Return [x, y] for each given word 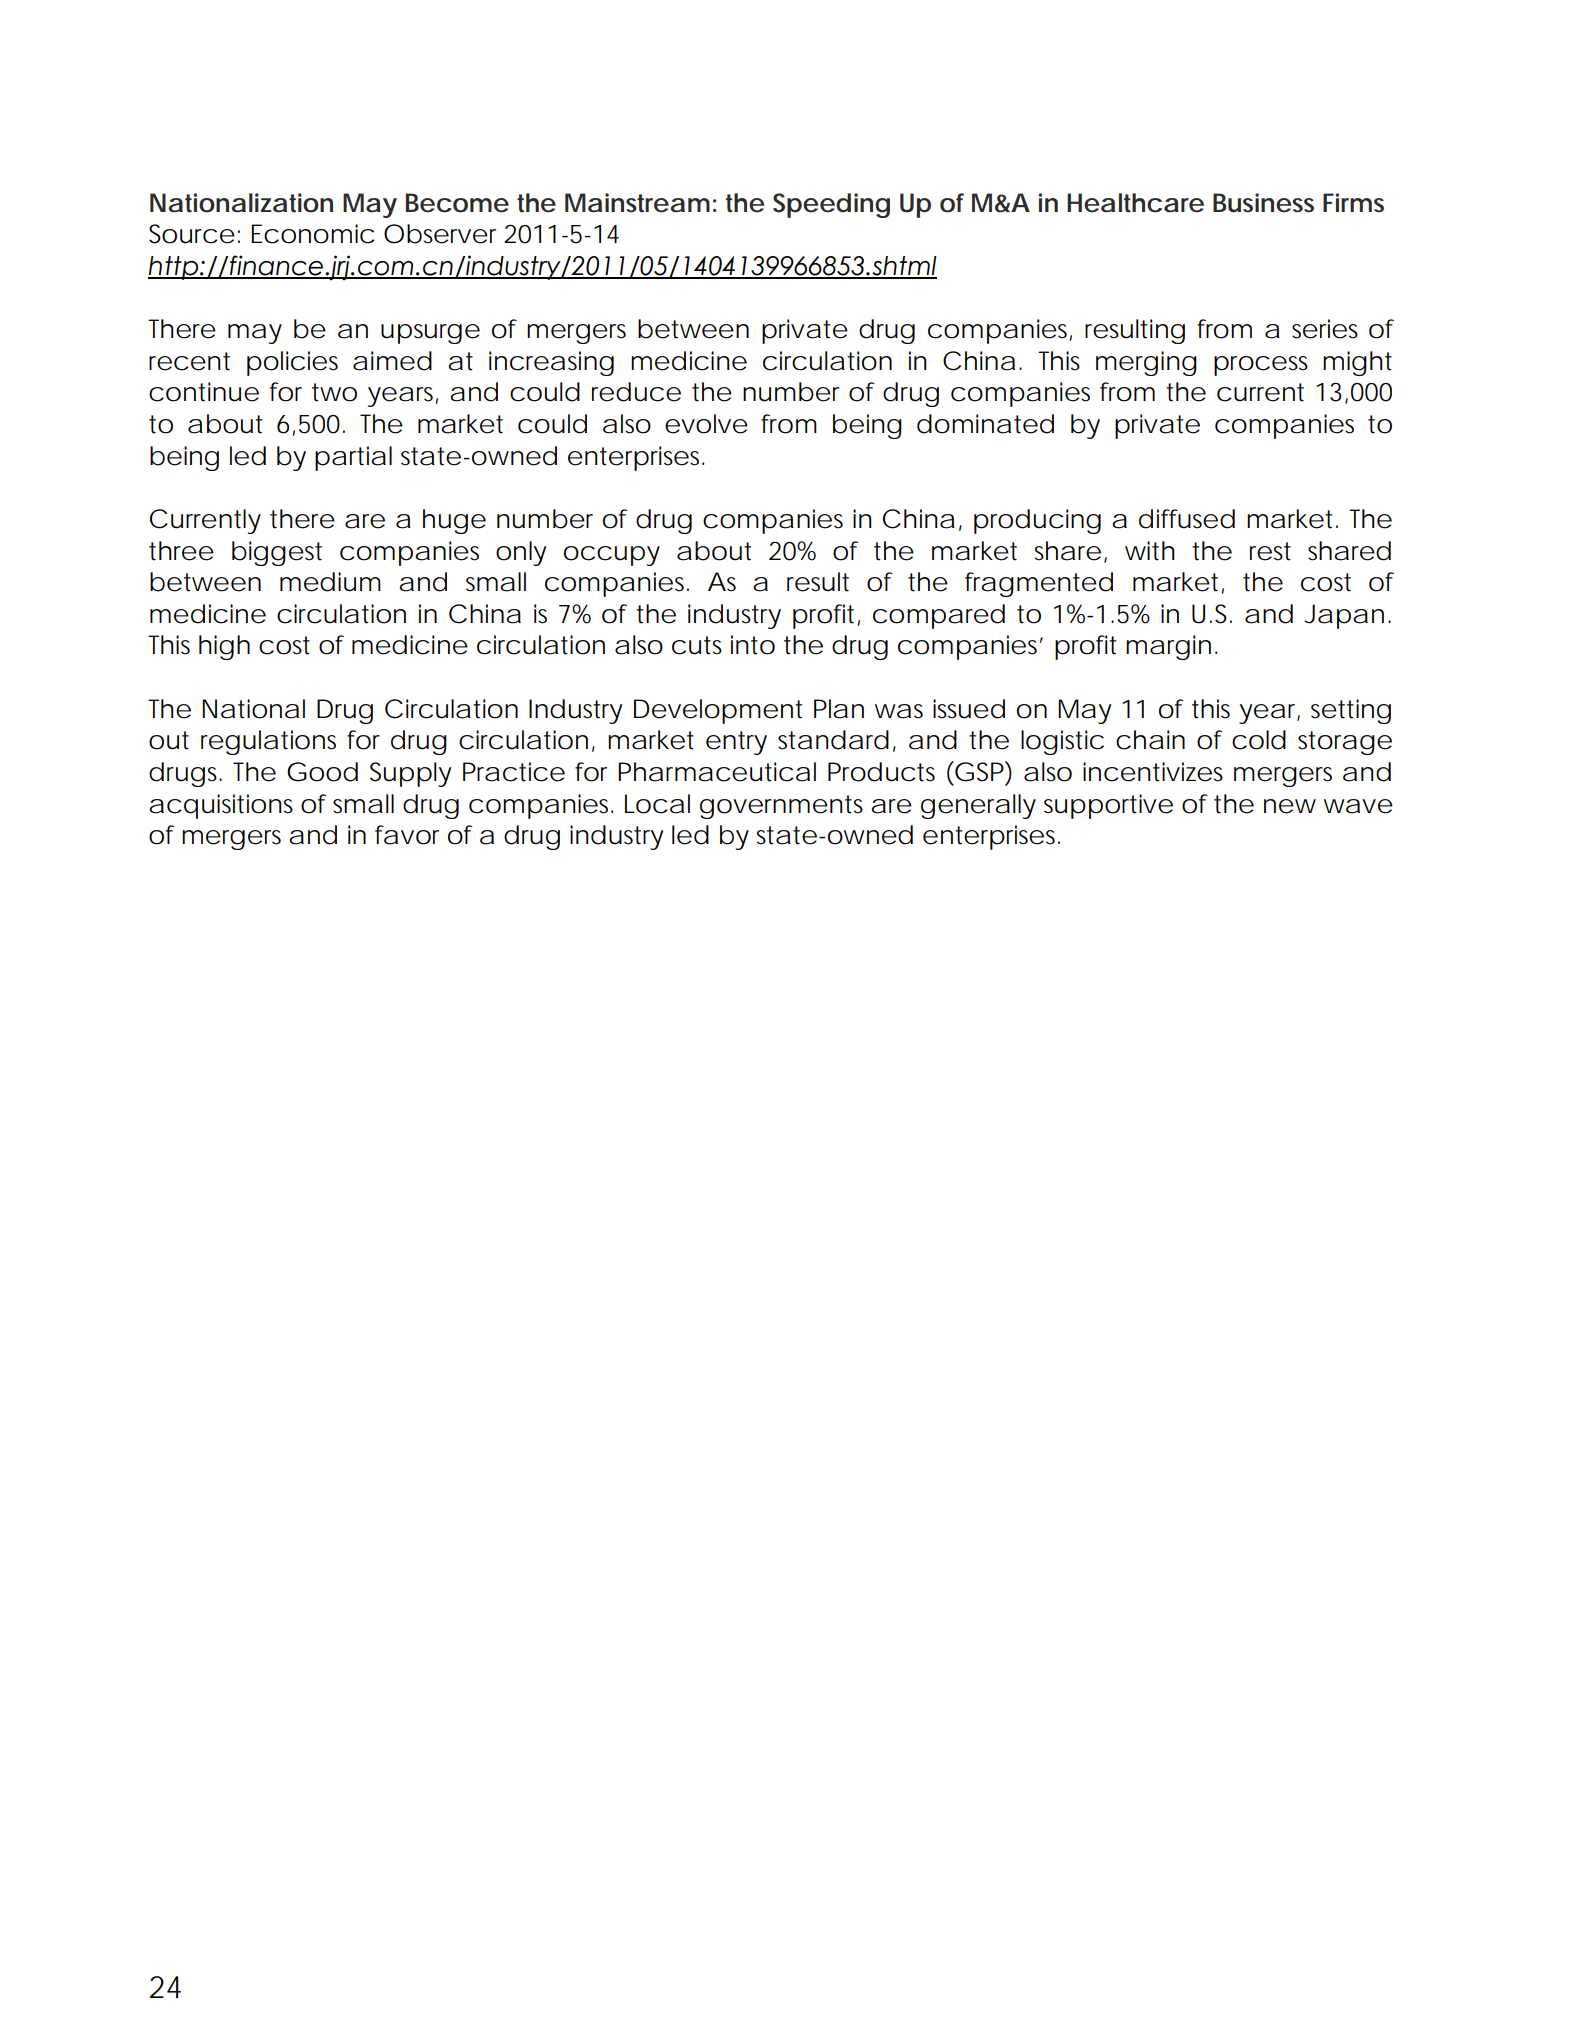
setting [1351, 711]
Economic [313, 234]
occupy [612, 556]
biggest [277, 553]
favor [407, 835]
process [1261, 366]
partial [353, 458]
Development [718, 711]
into [753, 645]
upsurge [430, 334]
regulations [268, 742]
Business [1263, 203]
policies [292, 363]
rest [1270, 551]
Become [457, 203]
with [1150, 551]
